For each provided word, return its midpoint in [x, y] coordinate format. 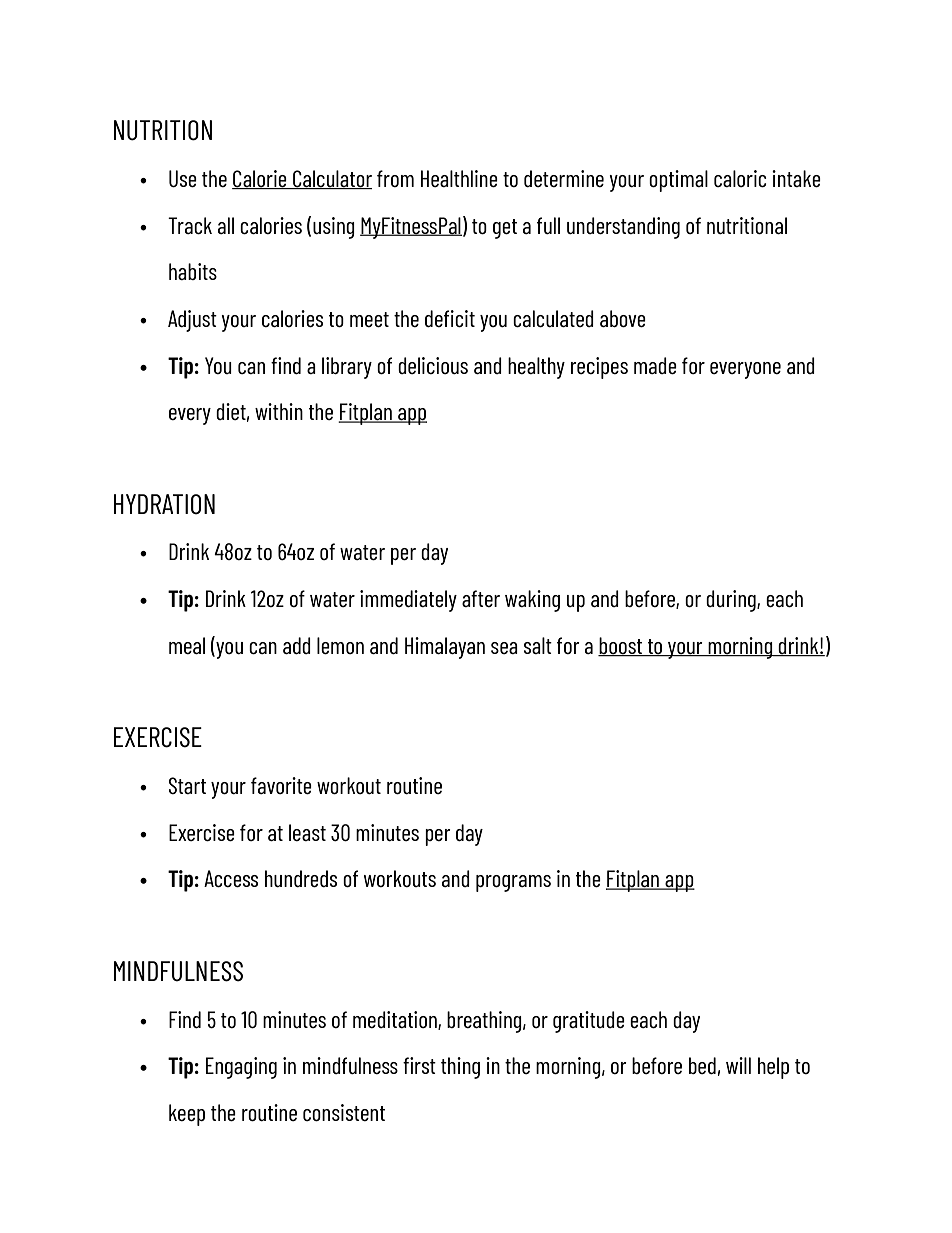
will [738, 1065]
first [419, 1065]
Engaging [241, 1068]
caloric [740, 178]
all [226, 225]
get [505, 229]
